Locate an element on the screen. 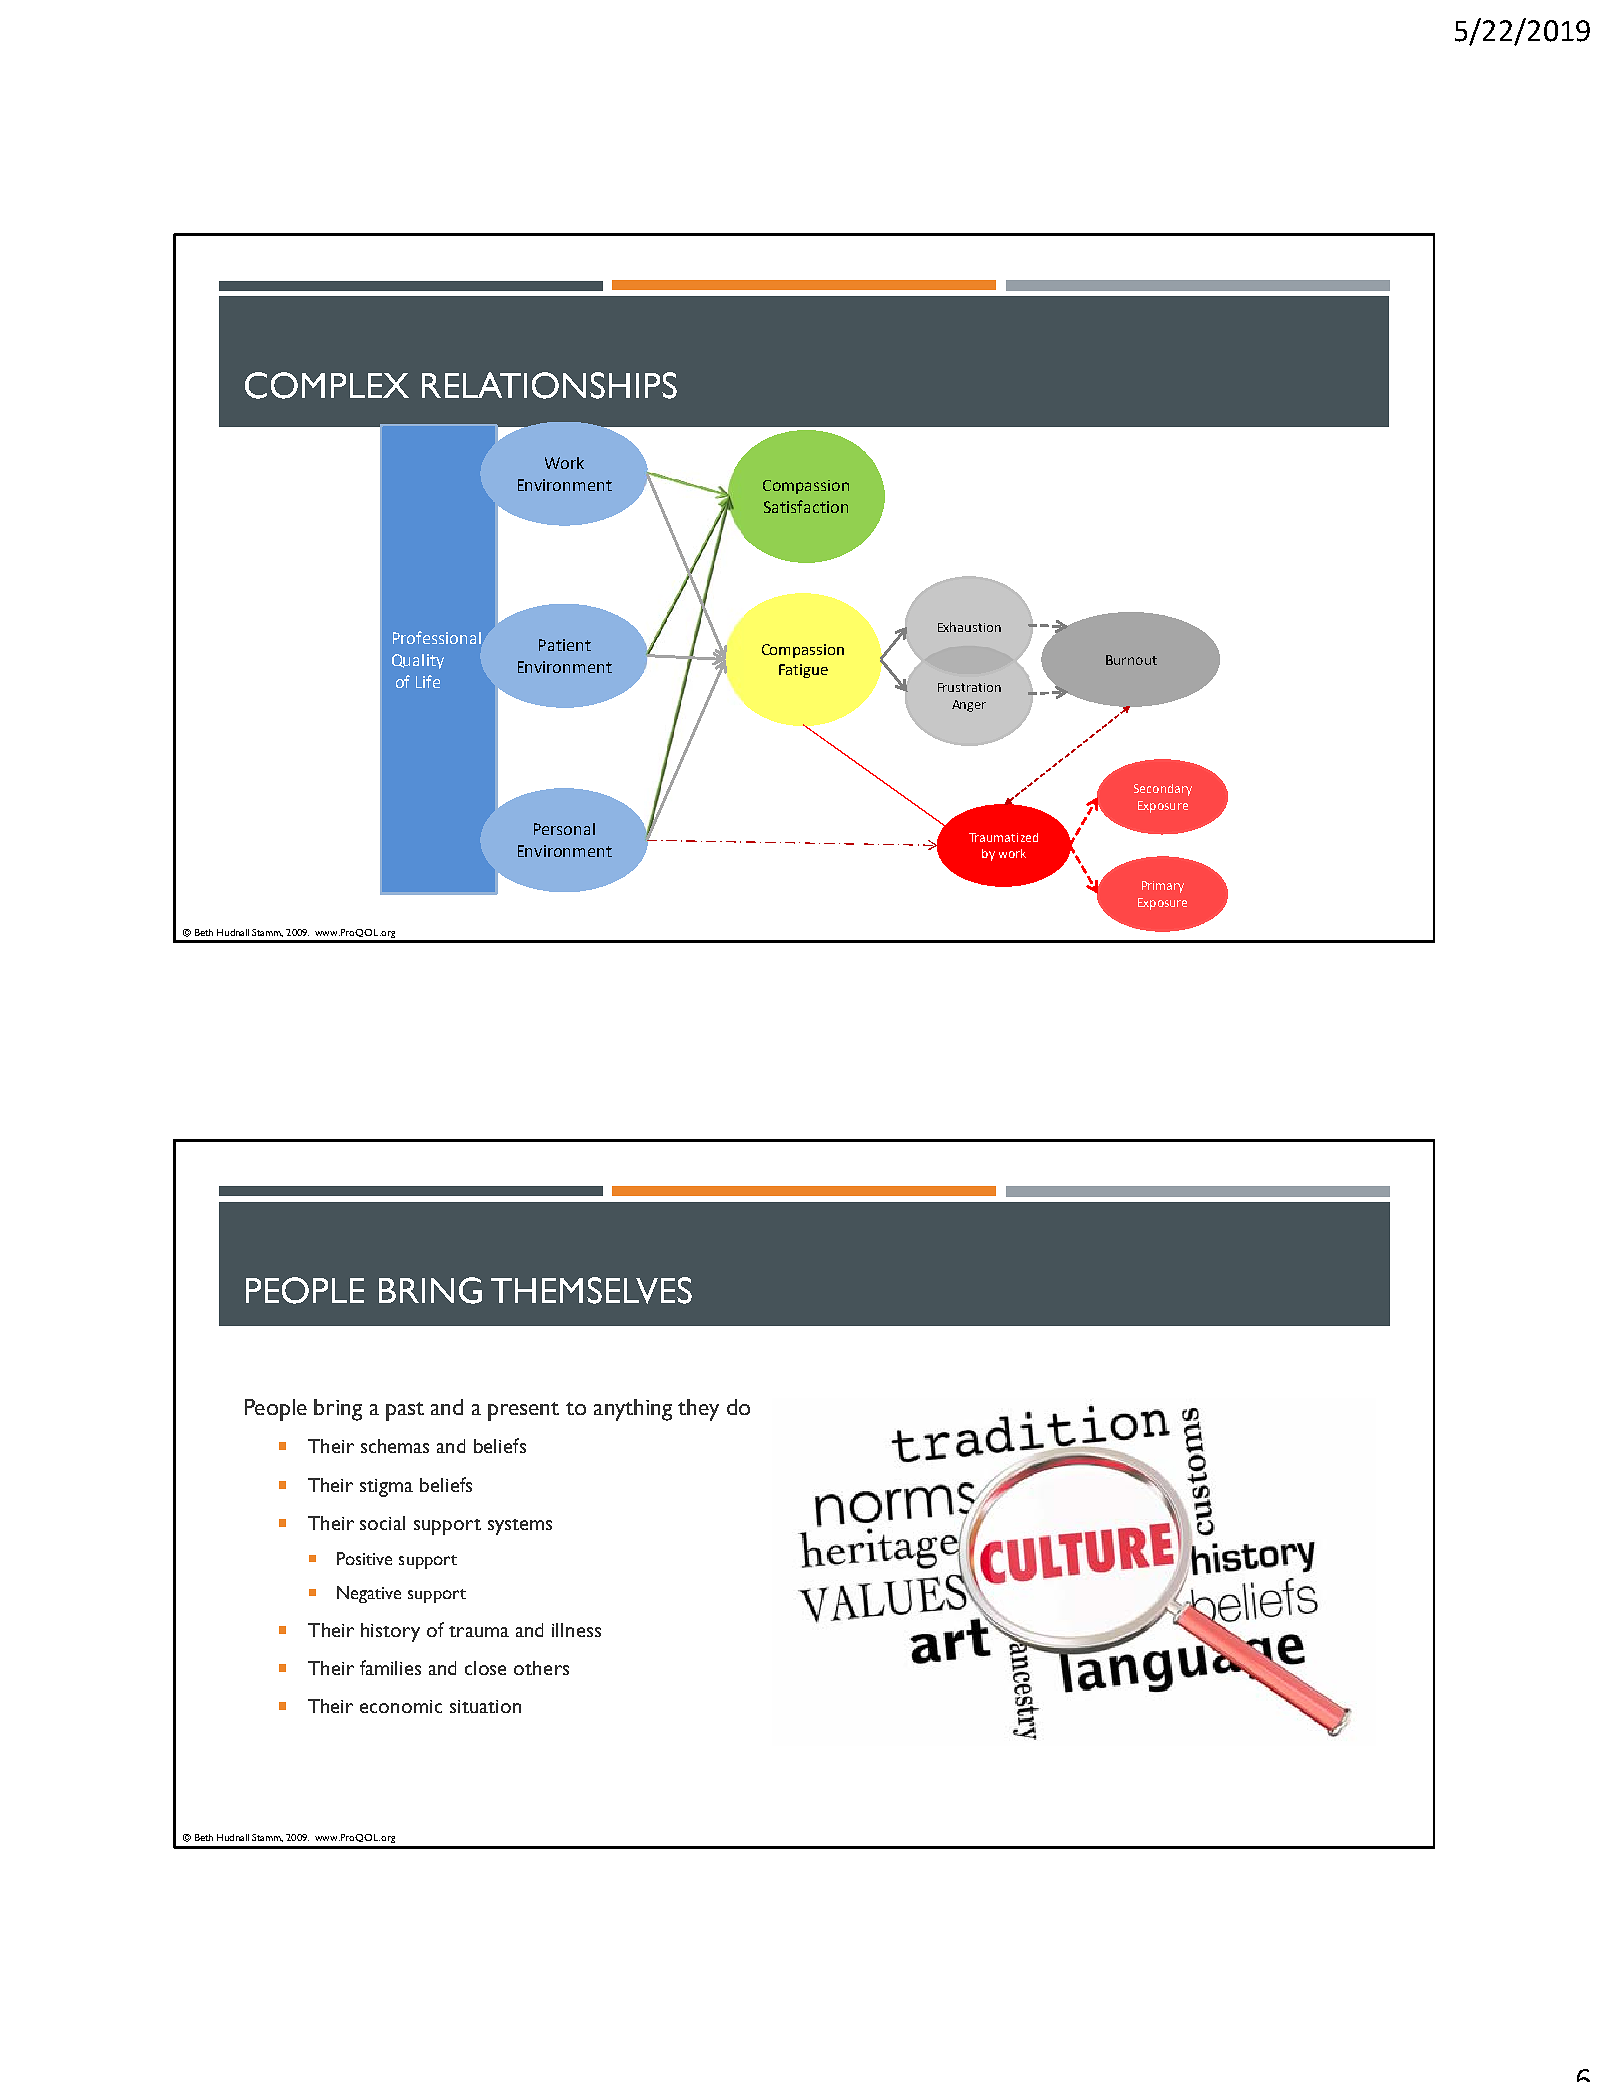  illness is located at coordinates (576, 1630).
